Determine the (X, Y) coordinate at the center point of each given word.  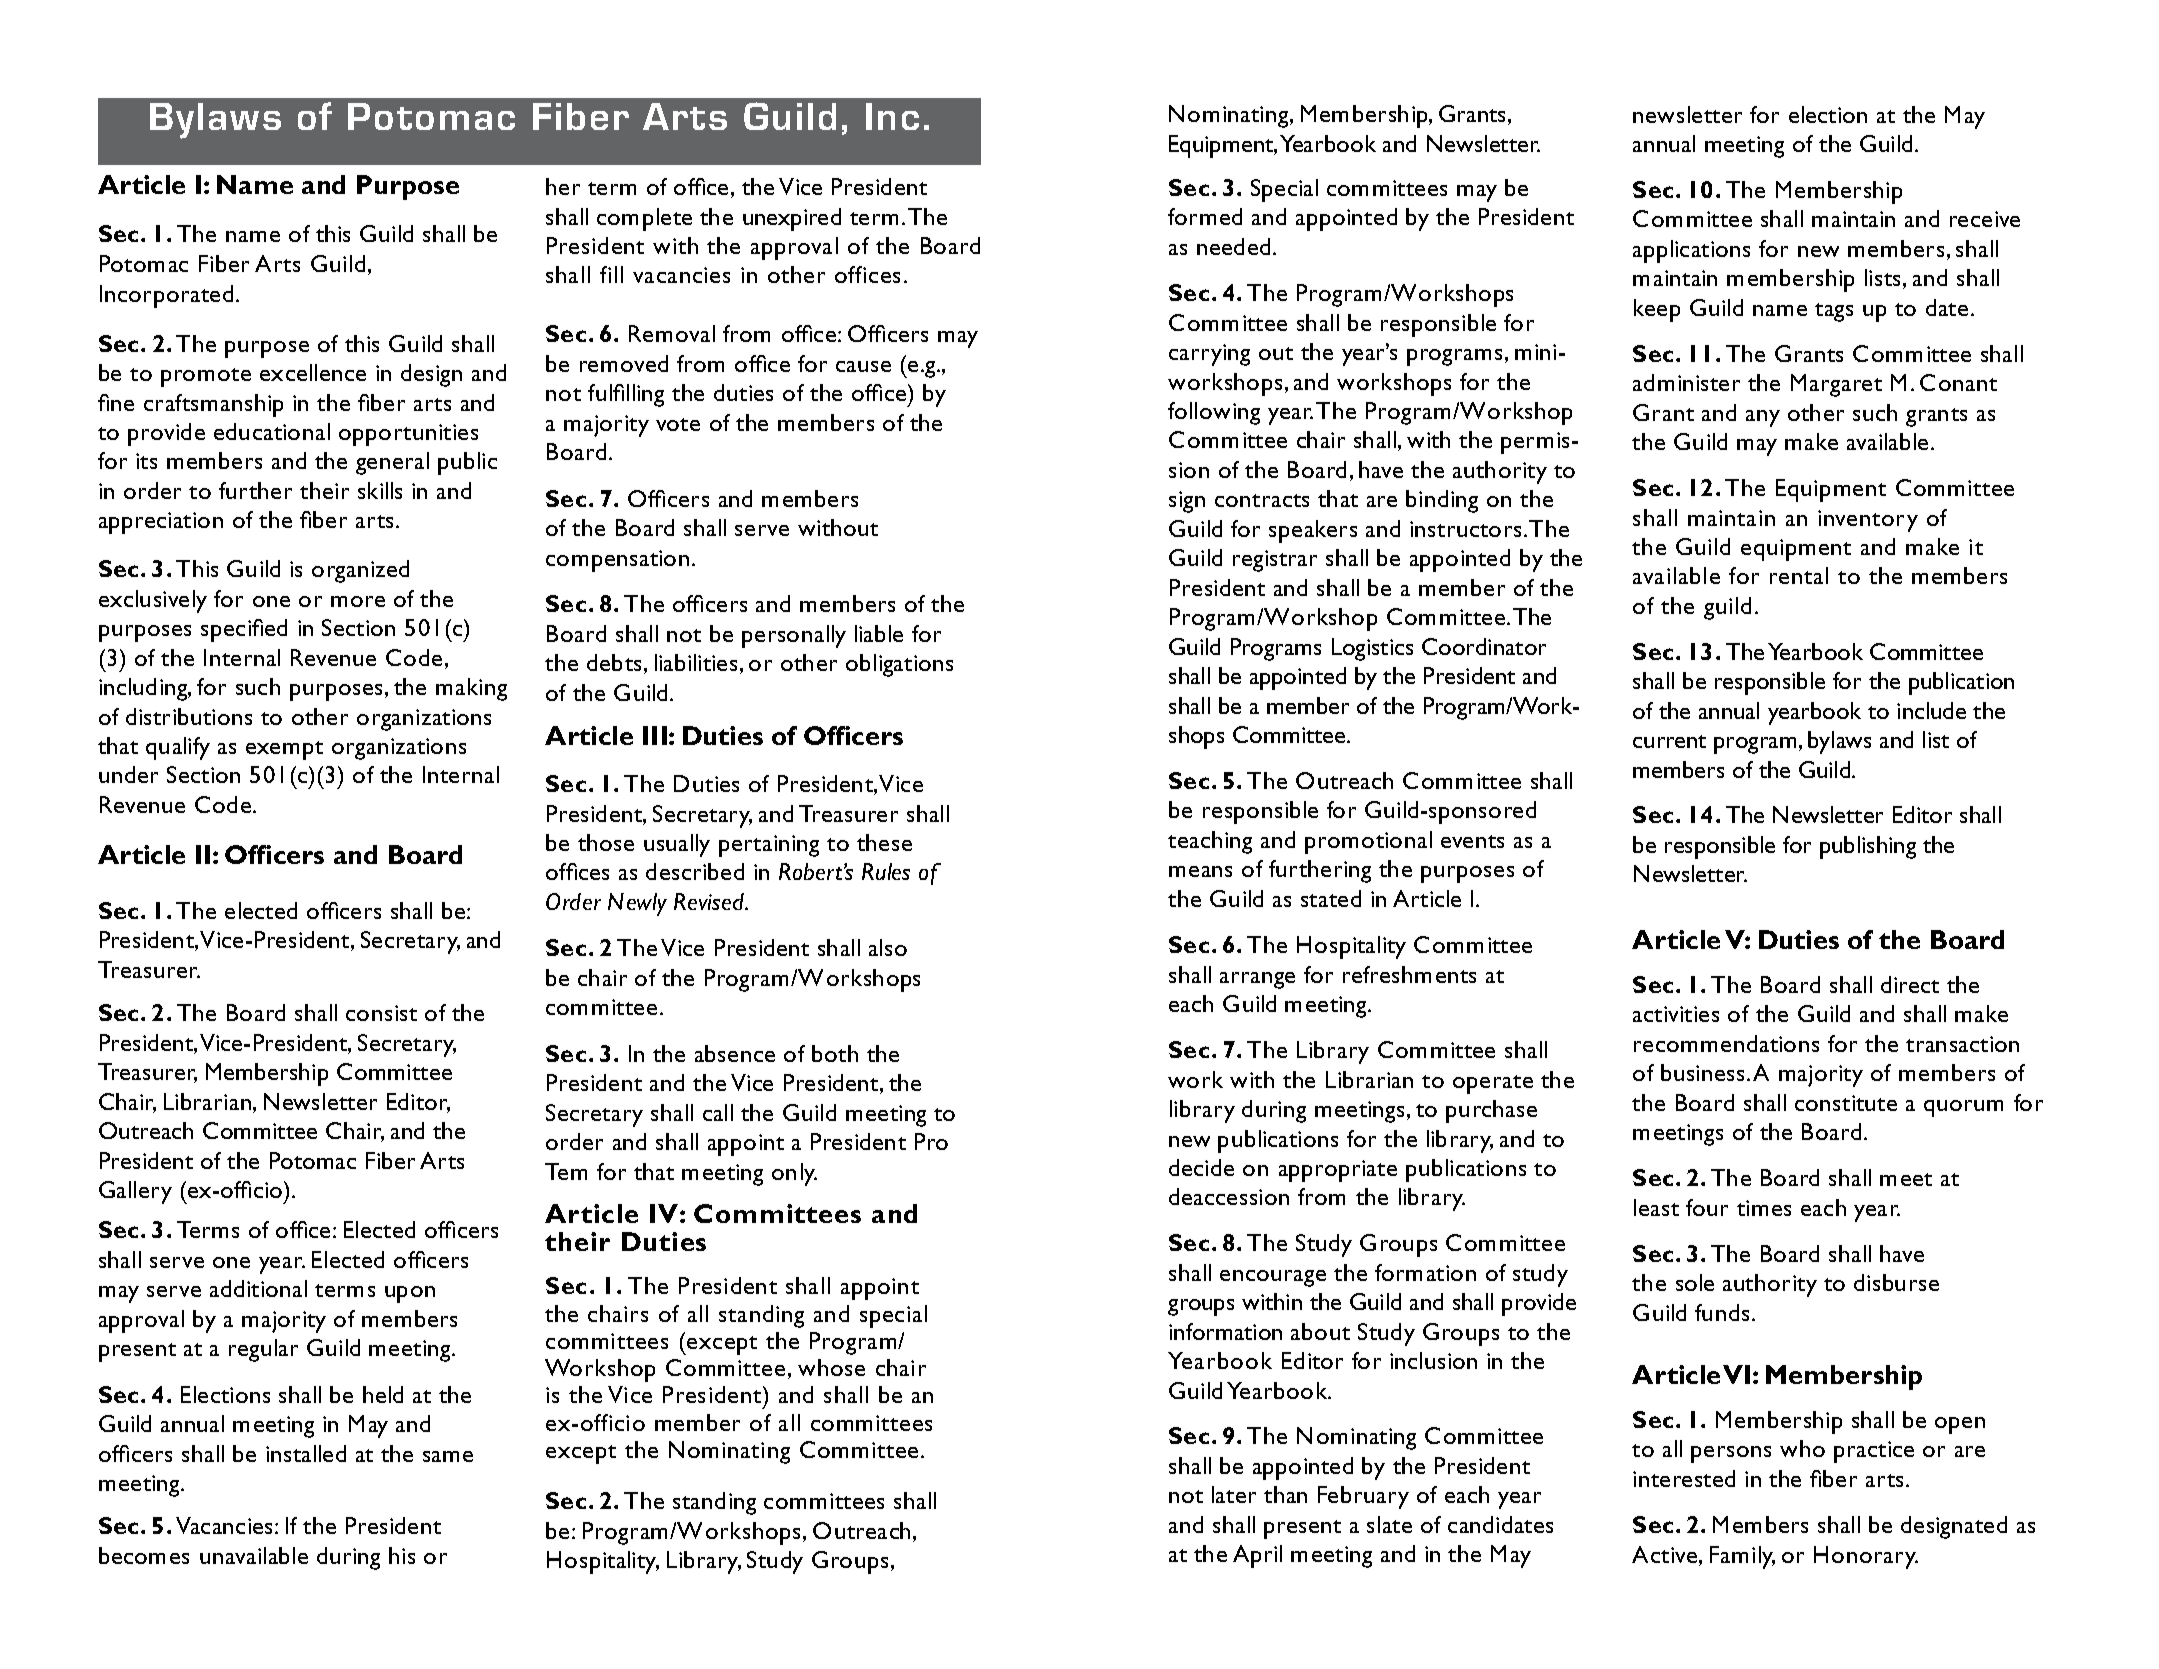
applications (1691, 251)
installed (306, 1453)
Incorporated (166, 296)
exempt (284, 750)
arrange (1257, 980)
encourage (1273, 1278)
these (884, 842)
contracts (1262, 500)
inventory (1868, 521)
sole (1695, 1282)
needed (1233, 246)
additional (258, 1288)
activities (1676, 1014)
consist (381, 1013)
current (1669, 741)
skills (380, 490)
